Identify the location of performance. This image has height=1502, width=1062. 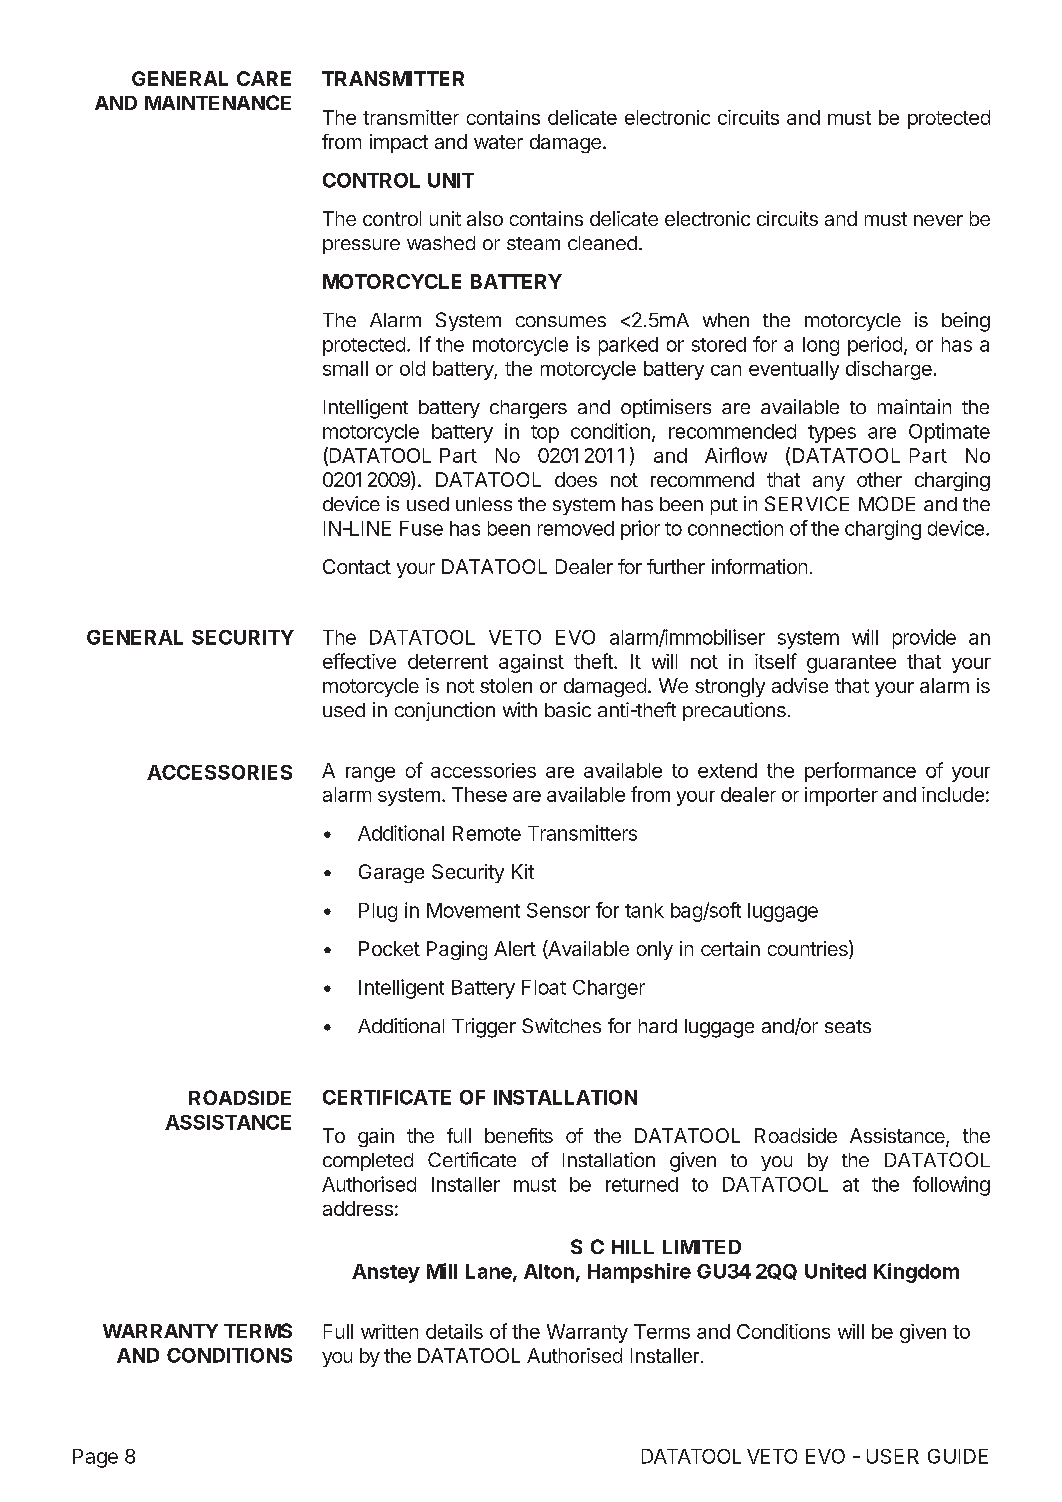
(860, 772).
